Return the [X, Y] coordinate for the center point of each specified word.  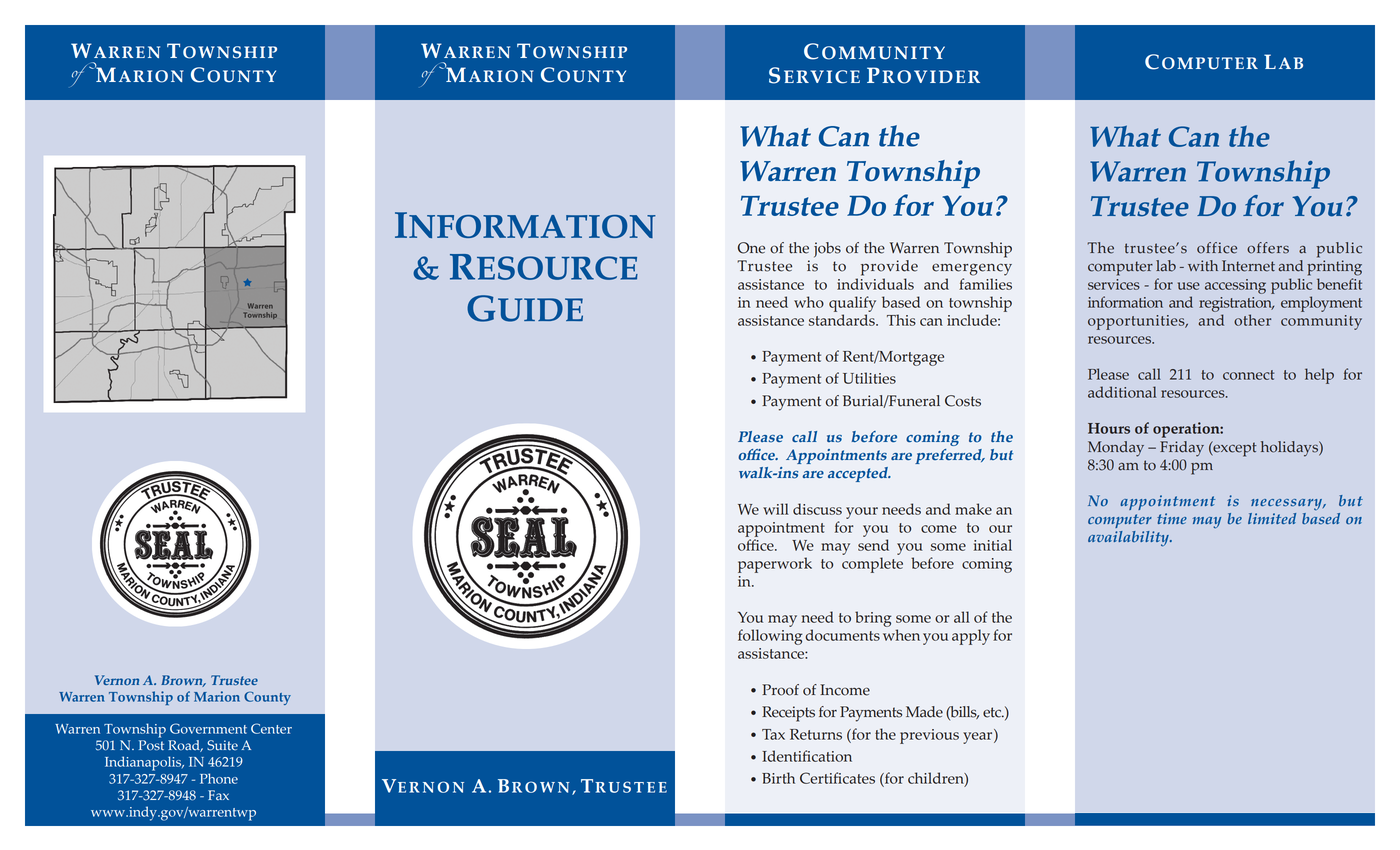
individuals [875, 284]
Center [271, 728]
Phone [219, 778]
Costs [963, 401]
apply [971, 637]
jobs [827, 250]
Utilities [869, 378]
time [1172, 518]
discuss [817, 509]
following [770, 637]
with [1203, 266]
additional [1122, 392]
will [776, 509]
